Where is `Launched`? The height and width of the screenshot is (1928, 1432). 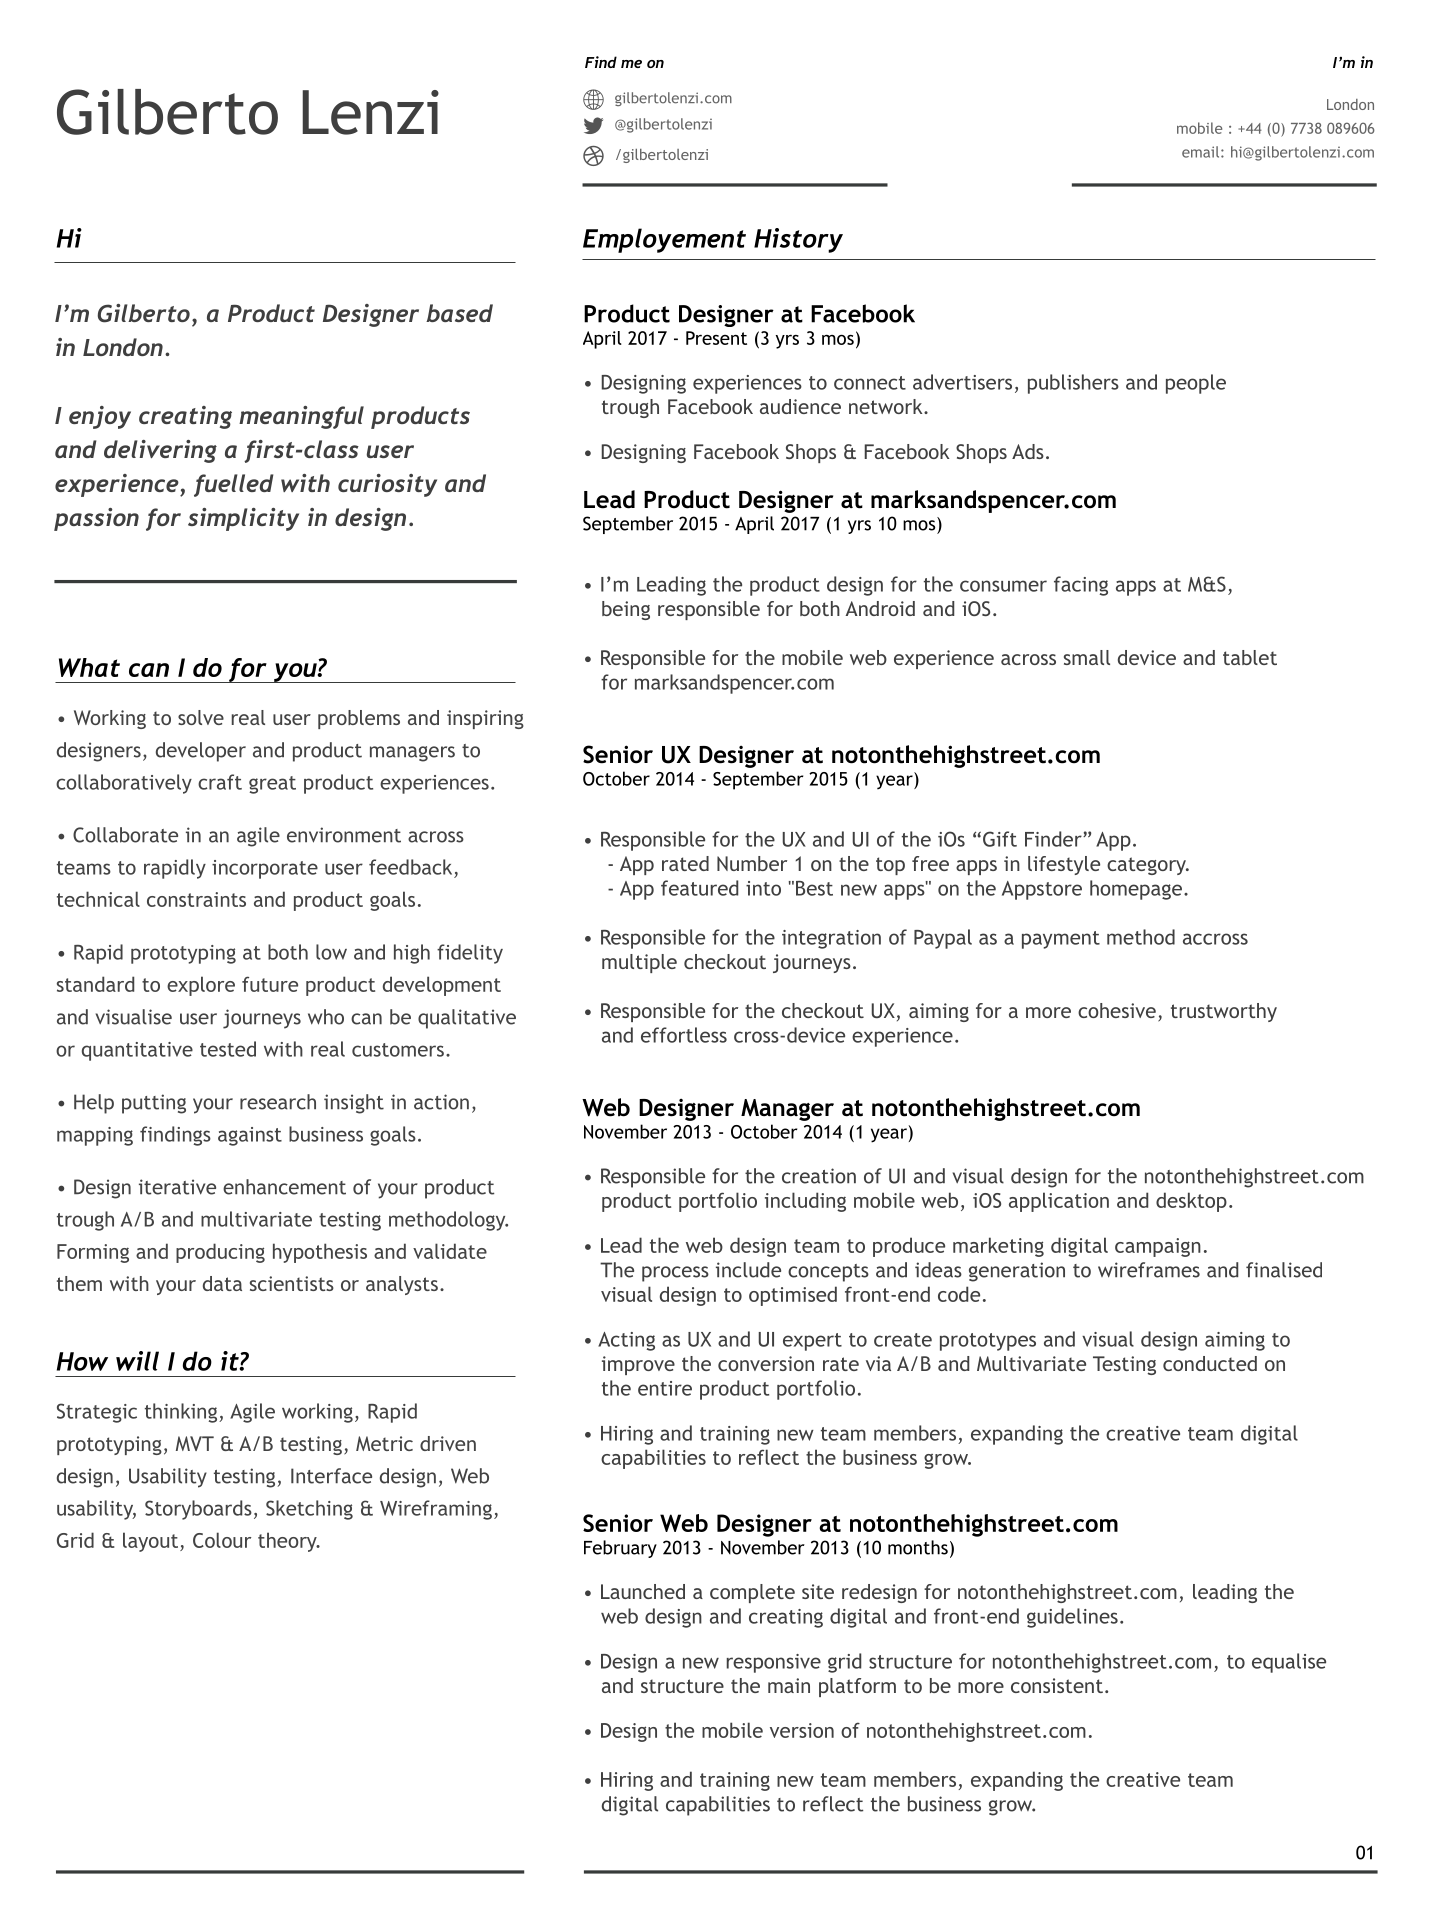 Launched is located at coordinates (643, 1591).
